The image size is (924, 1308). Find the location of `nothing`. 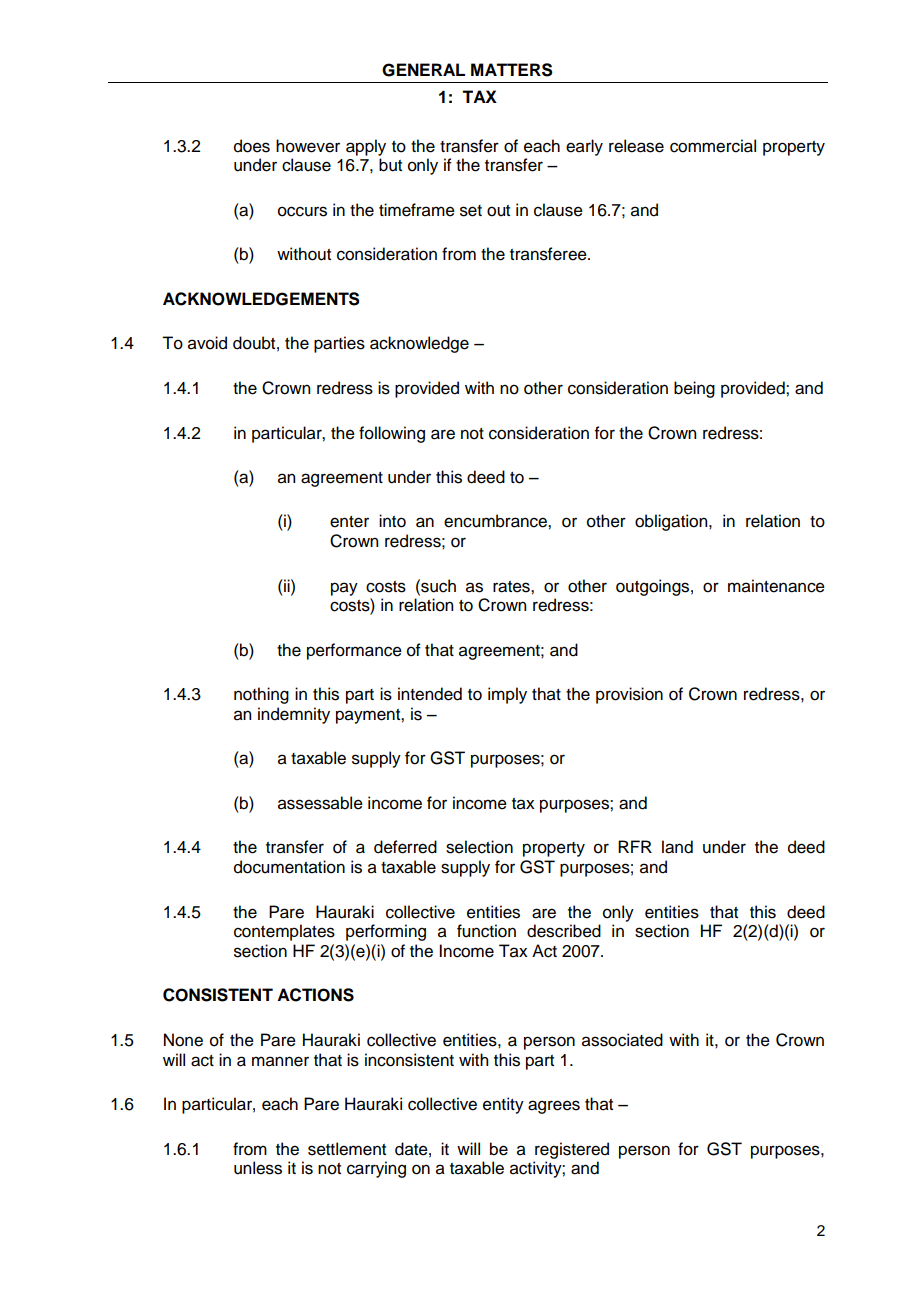

nothing is located at coordinates (261, 695).
